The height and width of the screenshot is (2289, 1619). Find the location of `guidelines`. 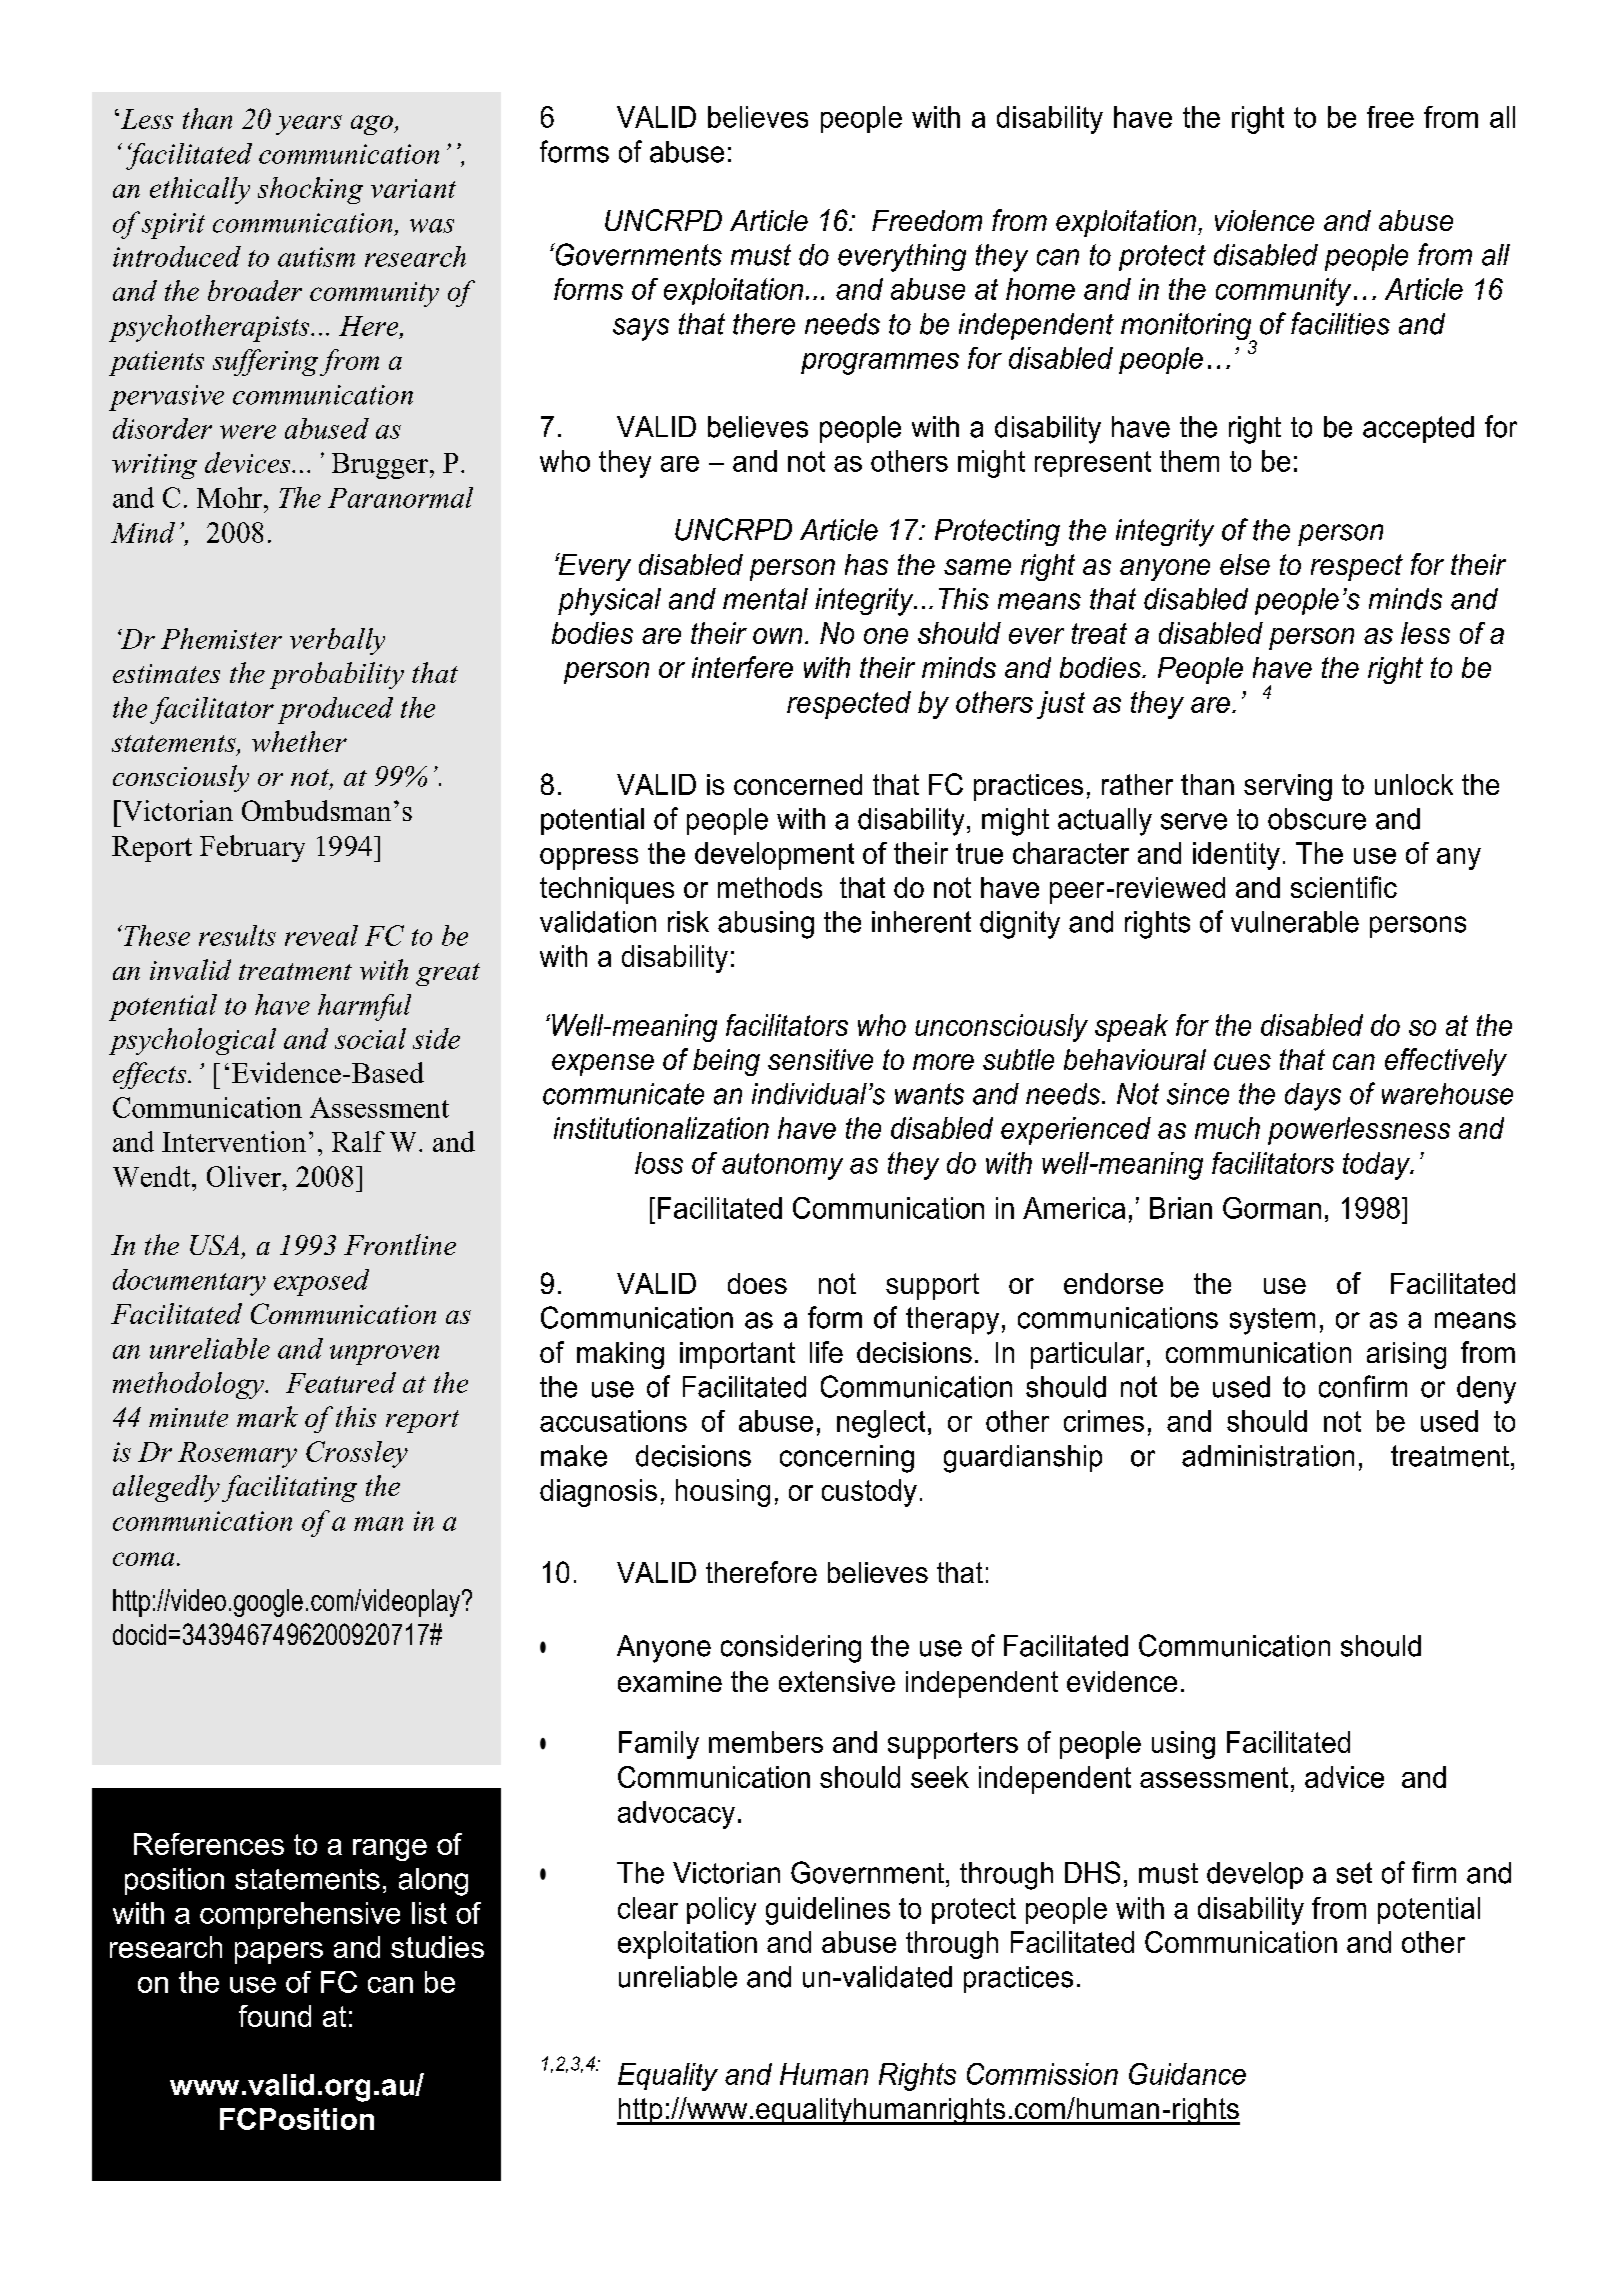

guidelines is located at coordinates (828, 1911).
